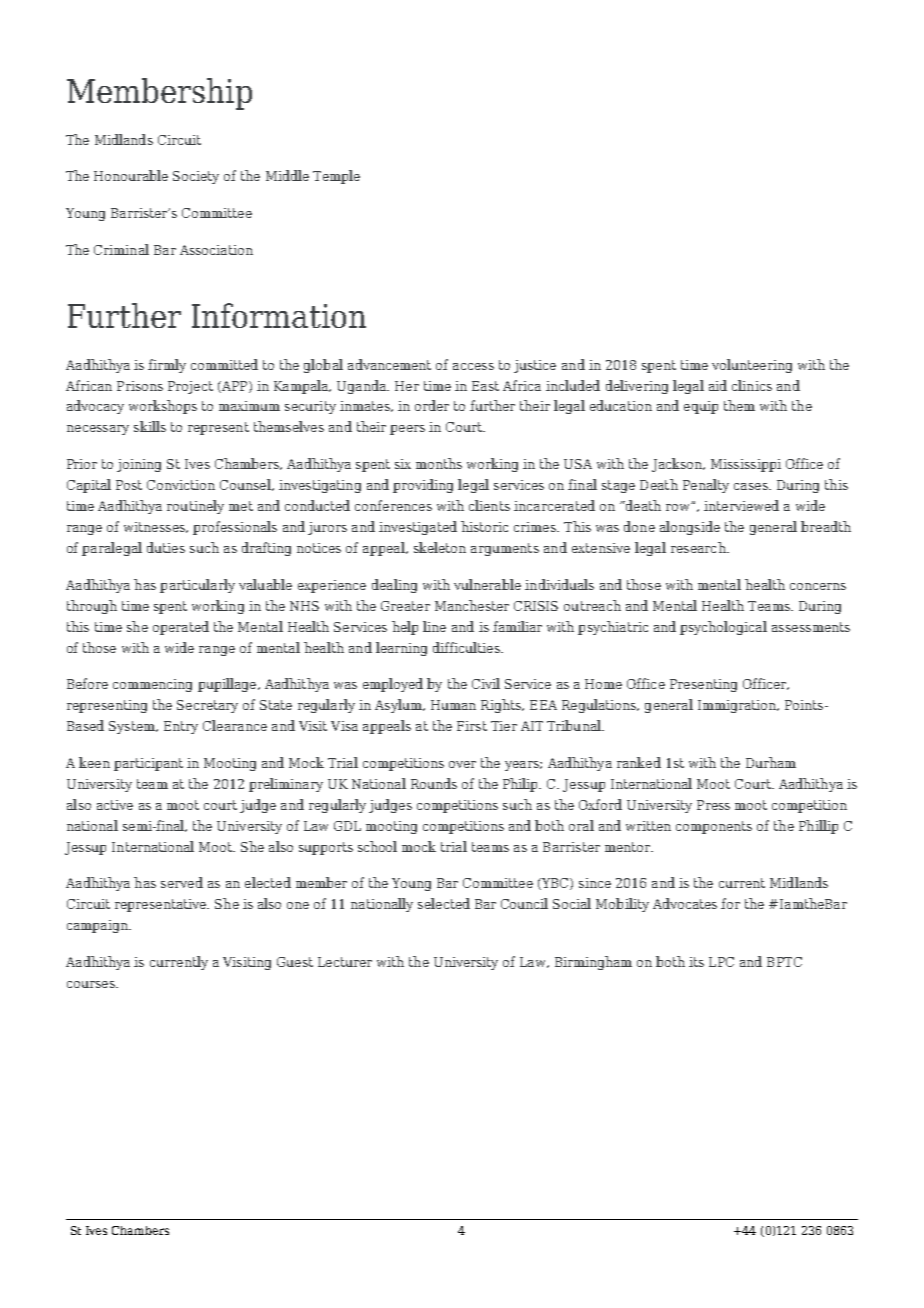 Image resolution: width=924 pixels, height=1308 pixels. Describe the element at coordinates (453, 705) in the screenshot. I see `Human` at that location.
